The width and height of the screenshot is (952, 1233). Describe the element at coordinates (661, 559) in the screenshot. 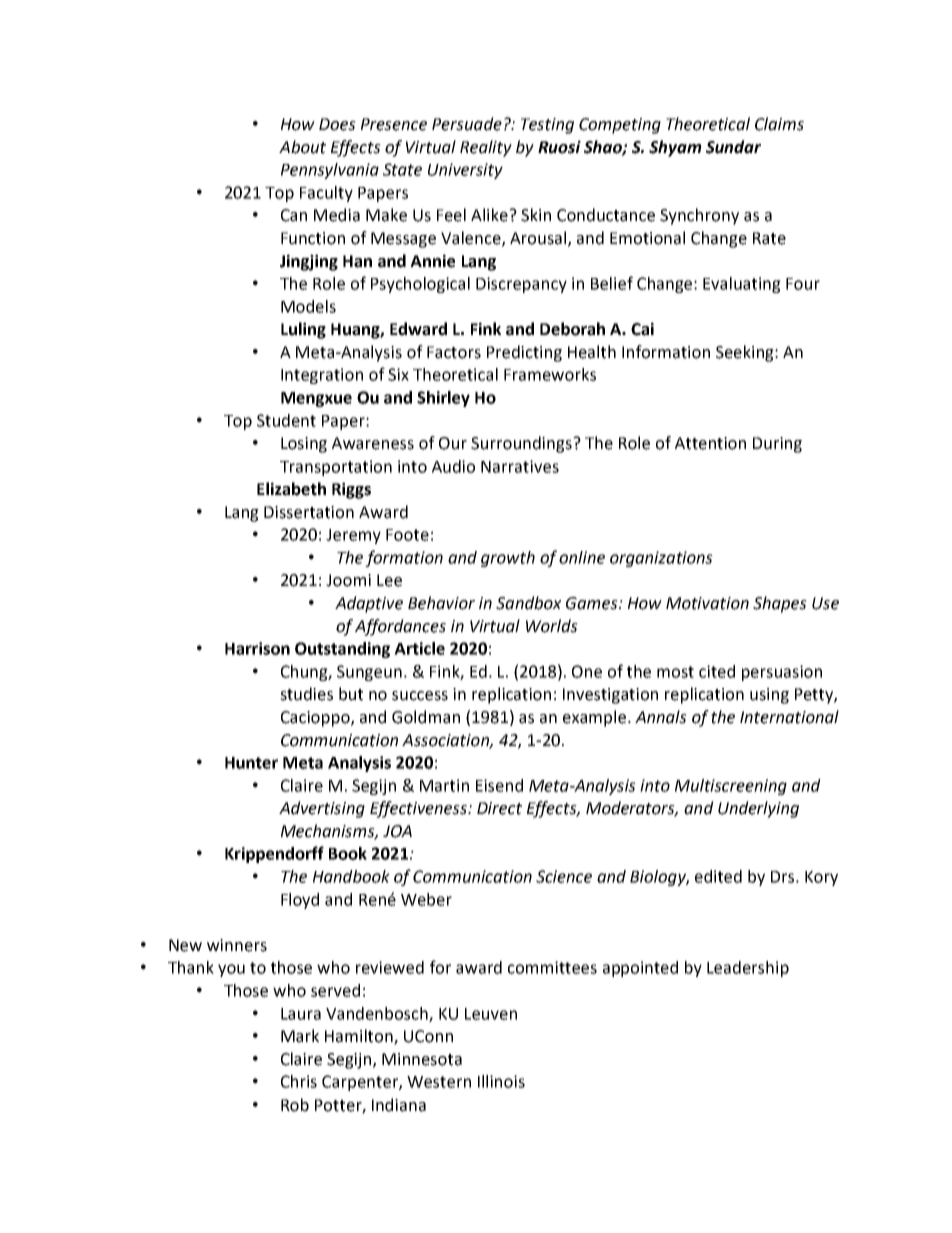

I see `organizations` at that location.
